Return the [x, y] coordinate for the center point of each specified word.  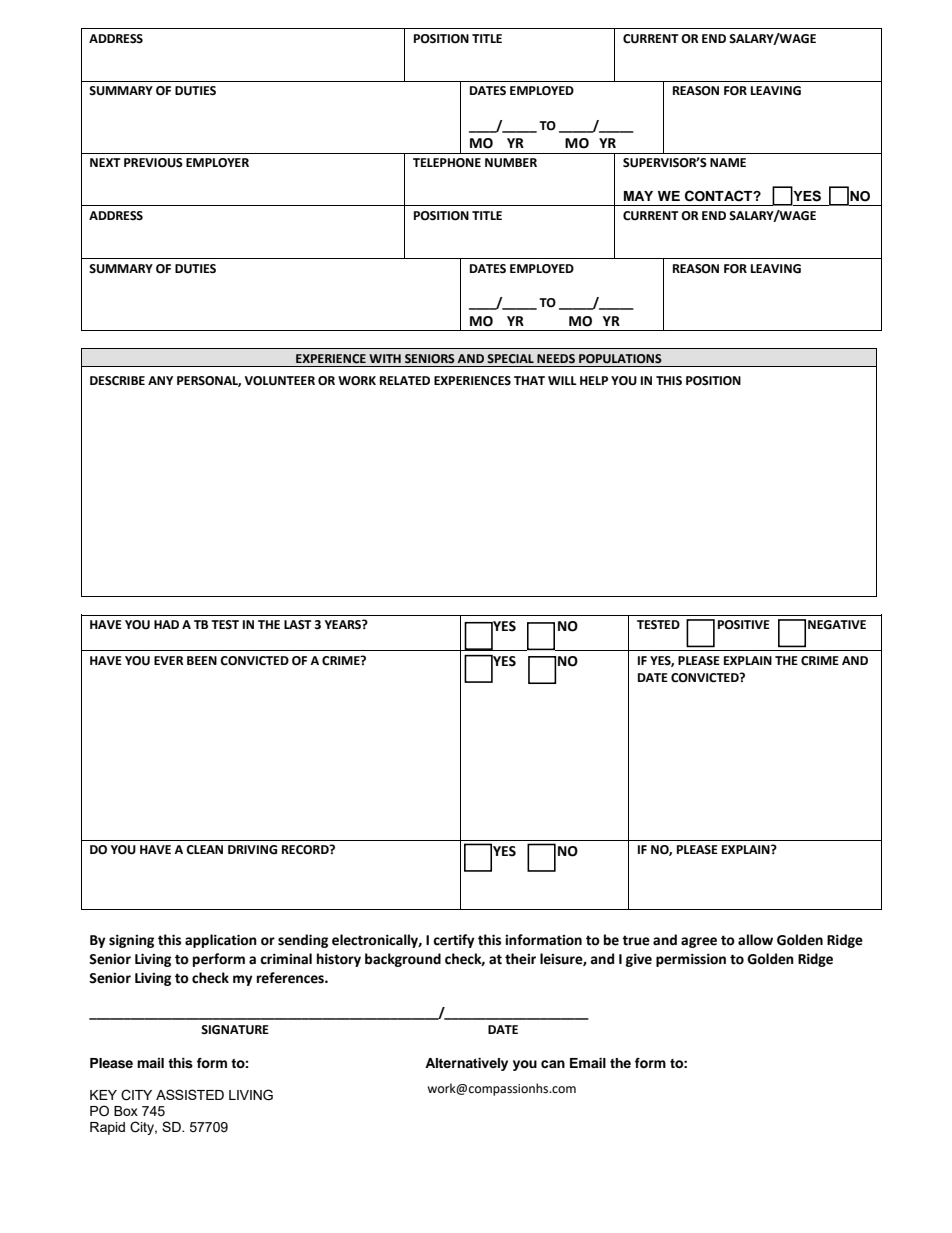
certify [454, 941]
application [221, 941]
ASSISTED [190, 1094]
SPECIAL [510, 358]
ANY [160, 380]
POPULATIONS [620, 359]
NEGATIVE [837, 625]
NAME [728, 162]
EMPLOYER [217, 163]
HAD [166, 624]
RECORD [306, 849]
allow [755, 940]
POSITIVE [744, 625]
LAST [297, 624]
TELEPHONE [447, 163]
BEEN [202, 660]
